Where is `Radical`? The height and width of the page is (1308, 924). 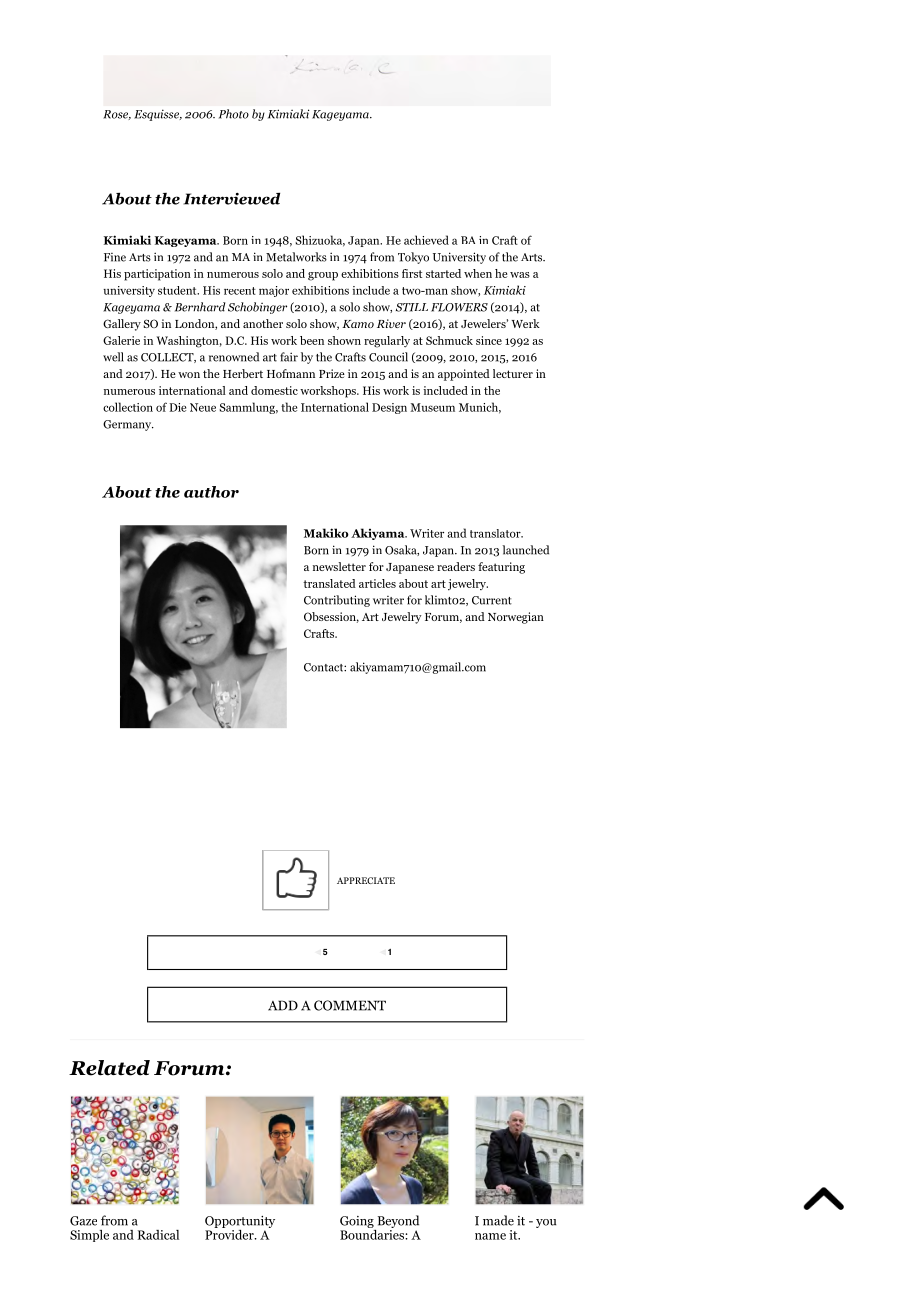
Radical is located at coordinates (158, 1235).
